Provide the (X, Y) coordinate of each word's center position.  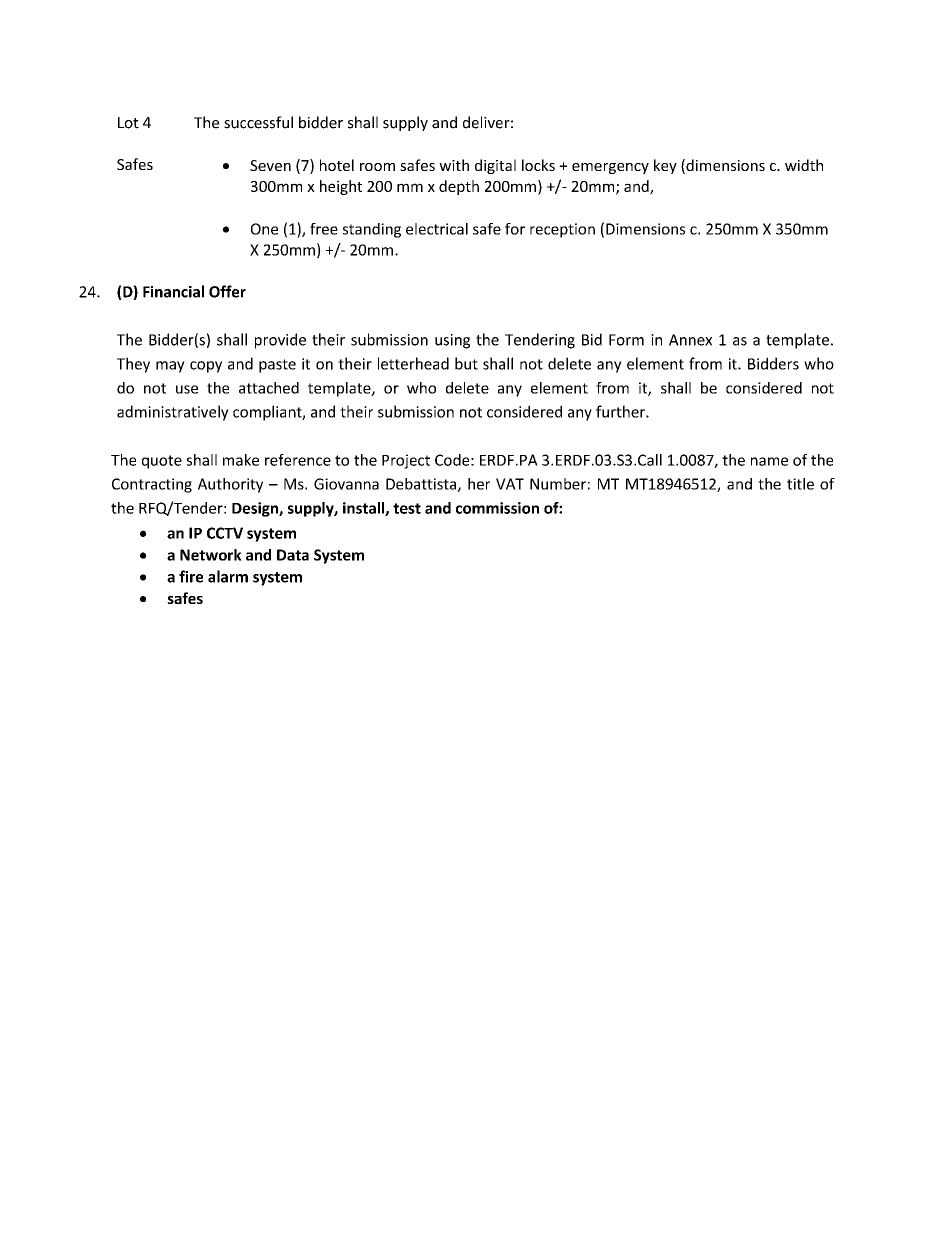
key (665, 166)
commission (497, 508)
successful (258, 122)
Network (211, 555)
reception (562, 230)
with (454, 165)
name (769, 461)
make (241, 460)
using (452, 341)
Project (406, 461)
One (264, 229)
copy (206, 367)
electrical (437, 229)
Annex (690, 340)
